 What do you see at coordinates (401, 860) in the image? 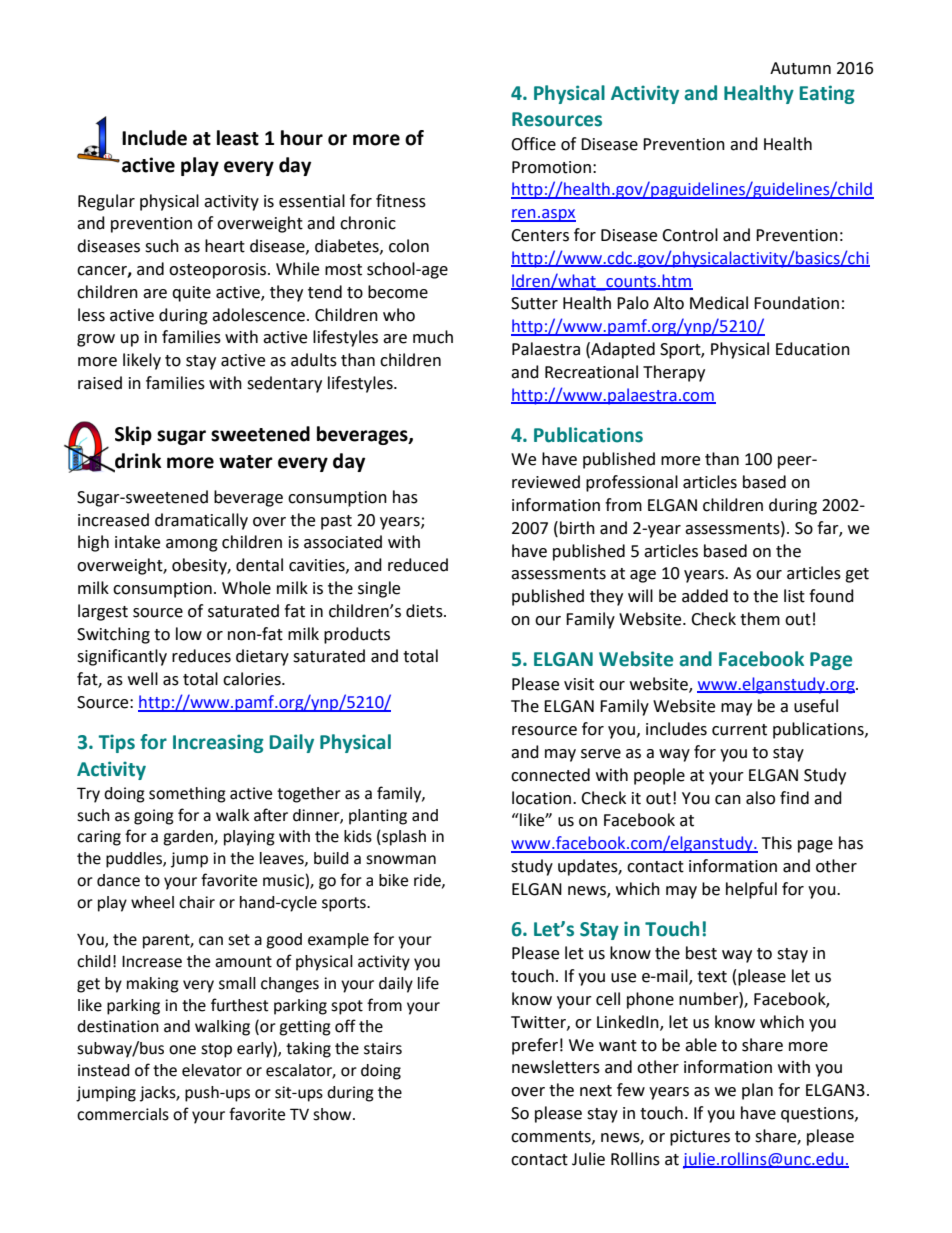
I see `snowman` at bounding box center [401, 860].
